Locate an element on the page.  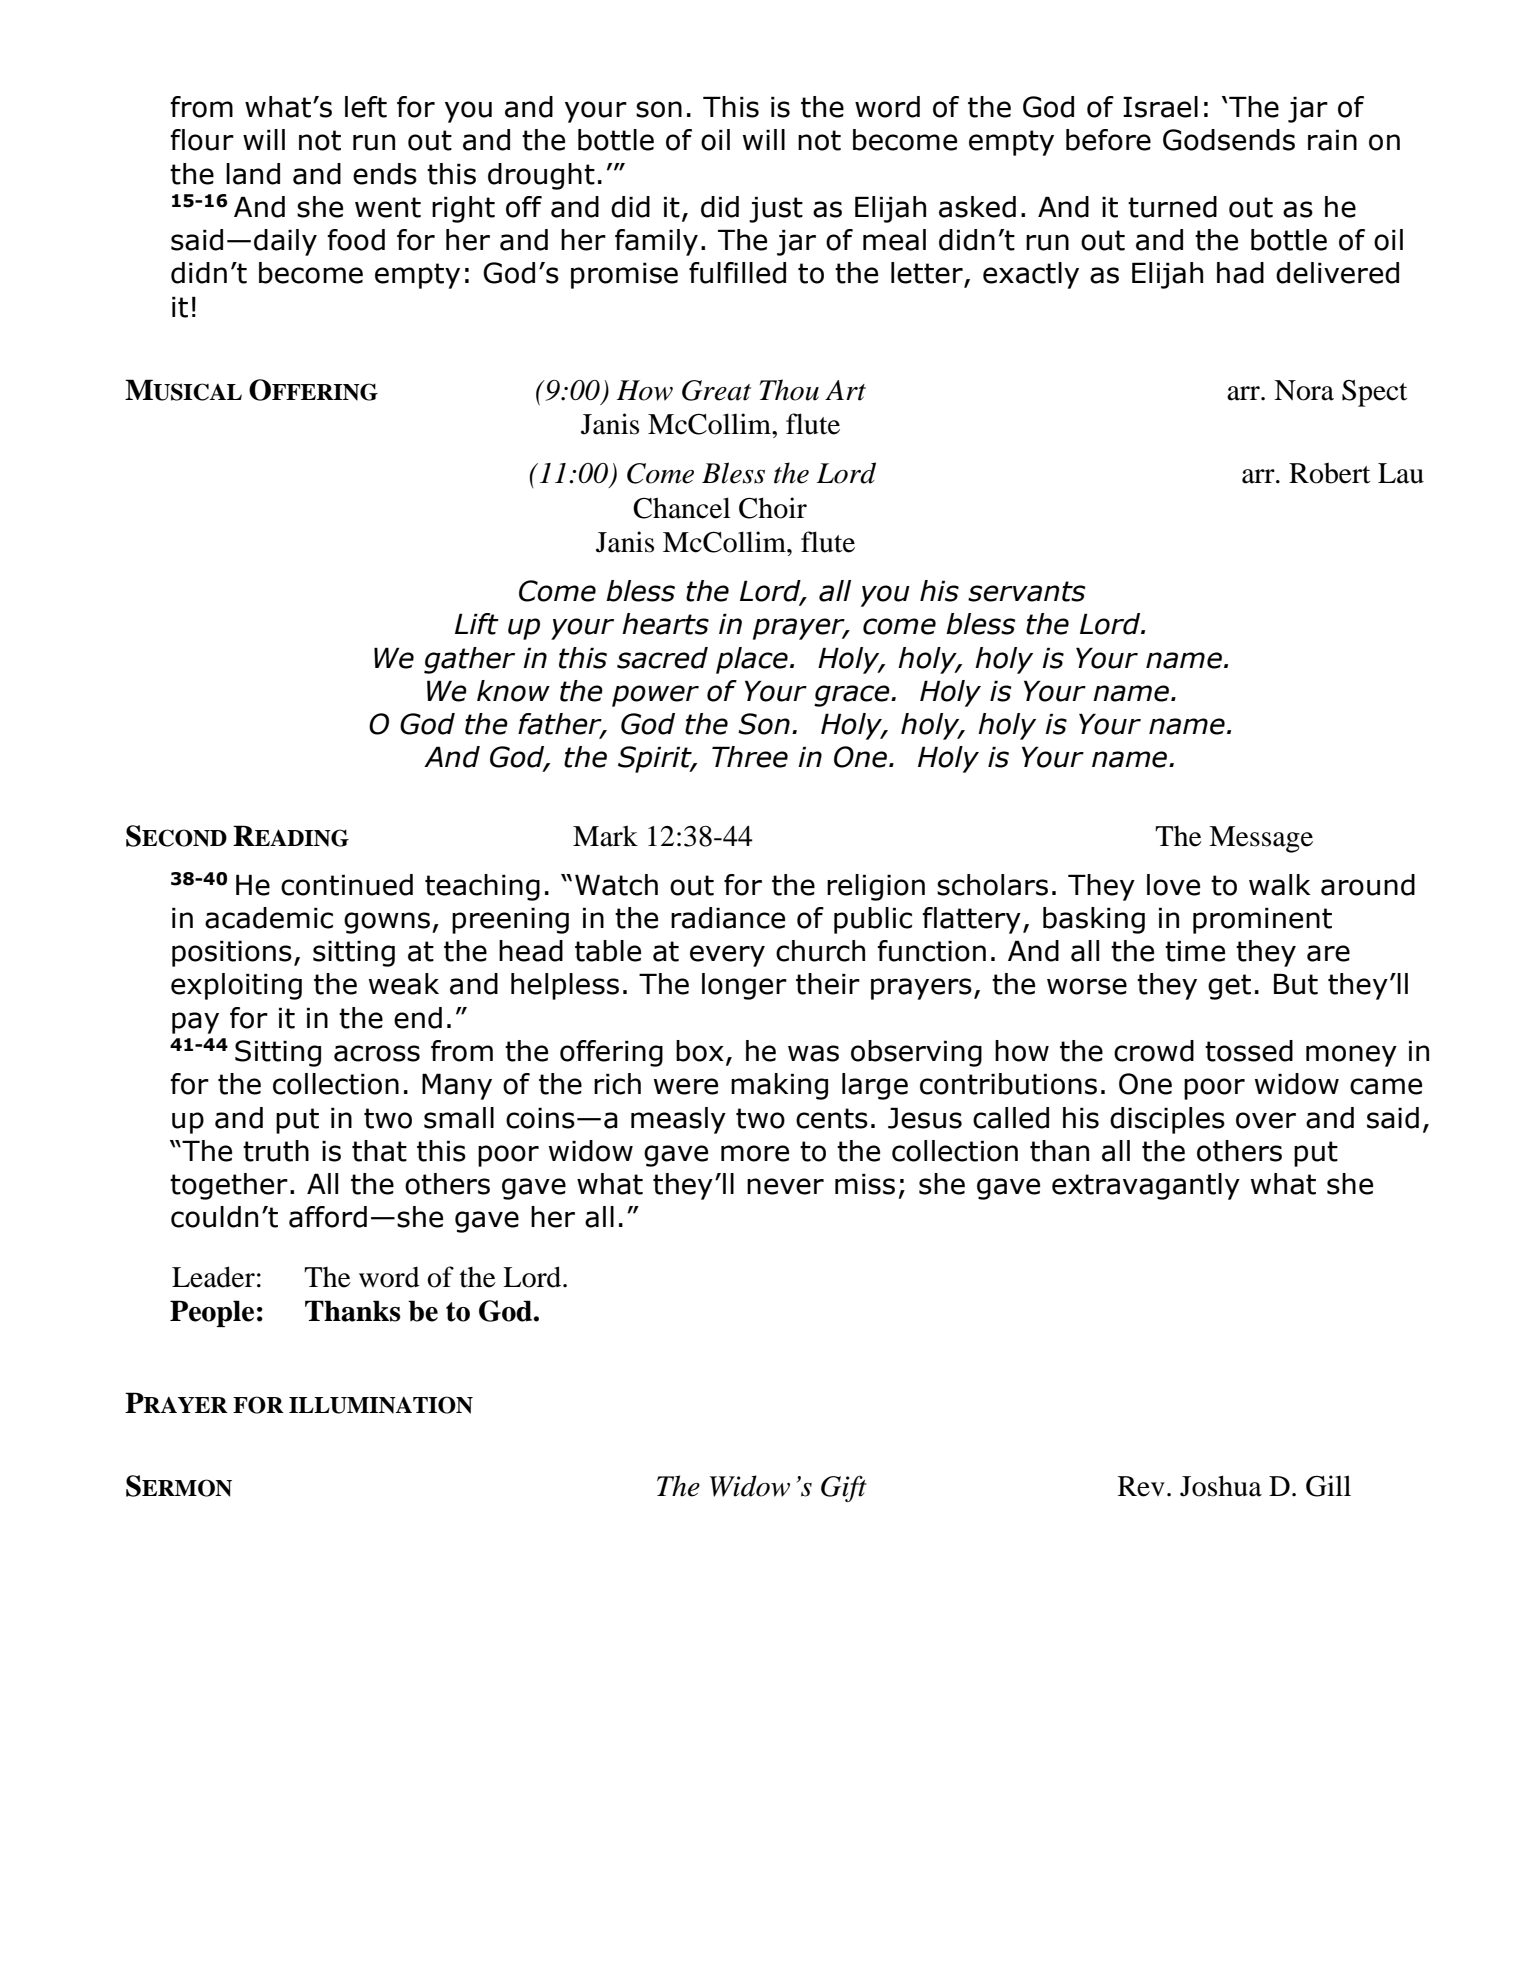
tossed is located at coordinates (1249, 1051).
